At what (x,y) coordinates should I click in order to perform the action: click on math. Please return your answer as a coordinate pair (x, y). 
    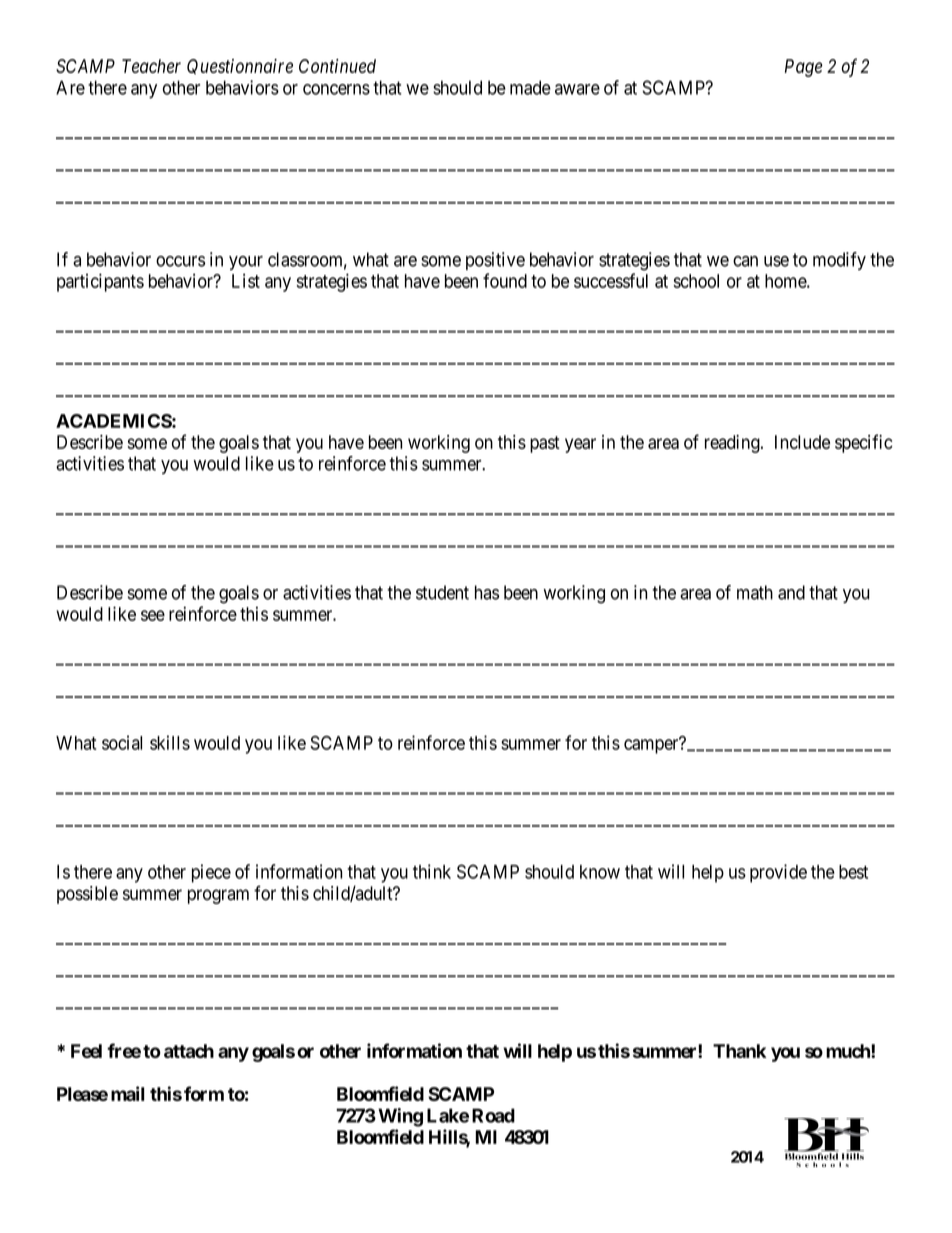
    Looking at the image, I should click on (755, 592).
